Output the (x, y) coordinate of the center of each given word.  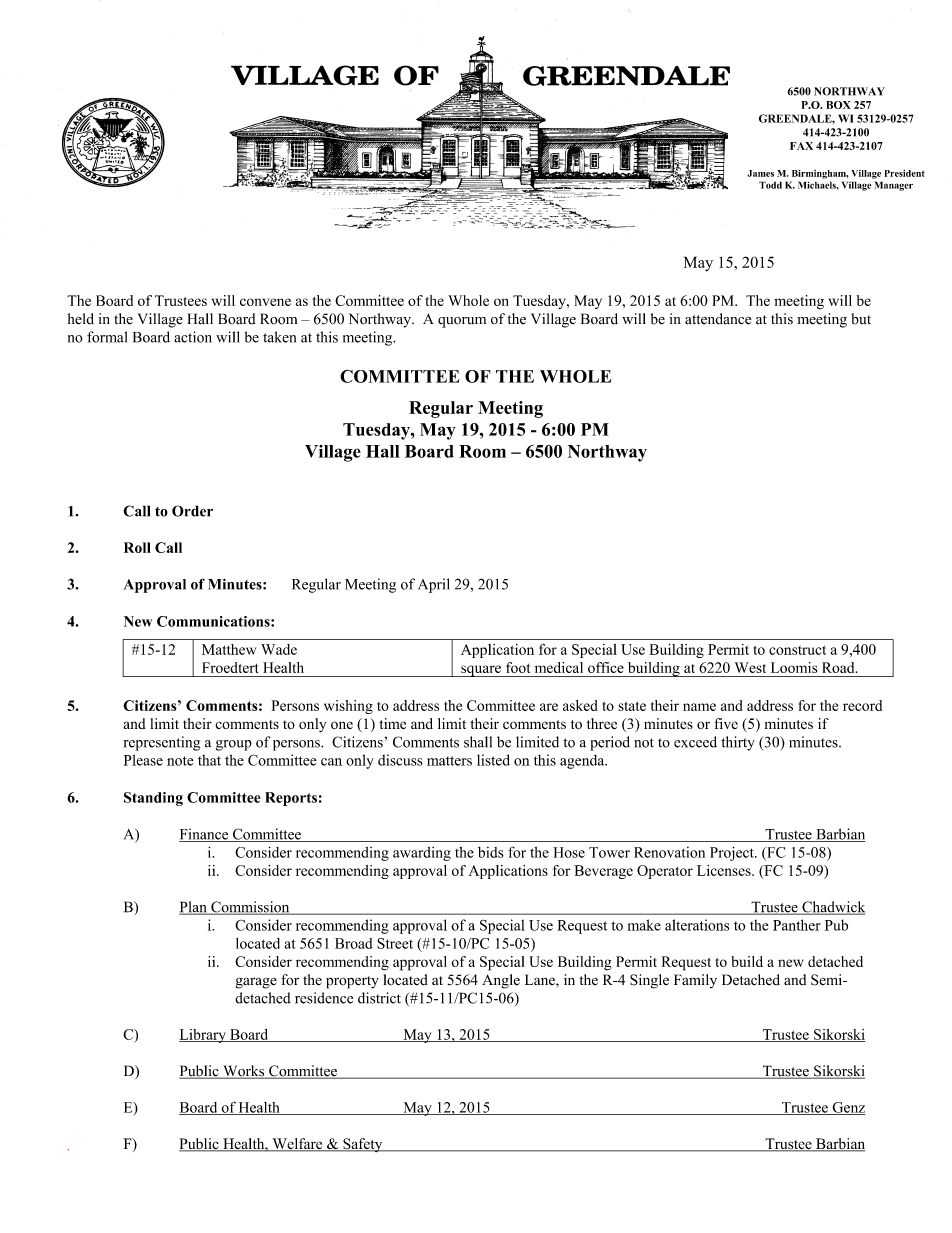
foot (518, 667)
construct (797, 650)
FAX (801, 146)
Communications (214, 621)
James (760, 173)
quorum (462, 322)
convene (265, 302)
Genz (847, 1108)
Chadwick (832, 908)
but (861, 319)
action (193, 337)
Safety (363, 1145)
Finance (205, 835)
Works (244, 1072)
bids (491, 852)
